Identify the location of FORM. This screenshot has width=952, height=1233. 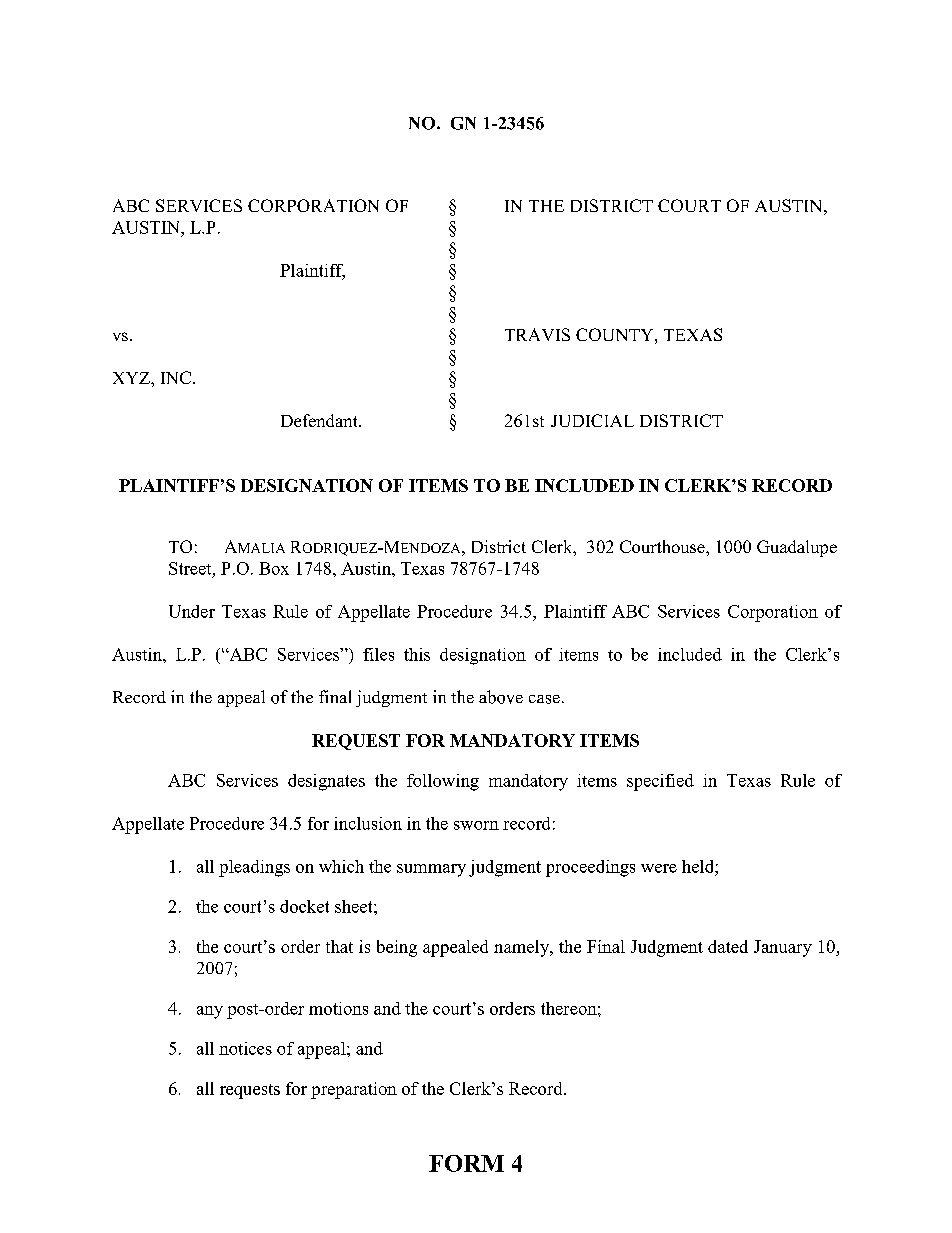
(466, 1163).
